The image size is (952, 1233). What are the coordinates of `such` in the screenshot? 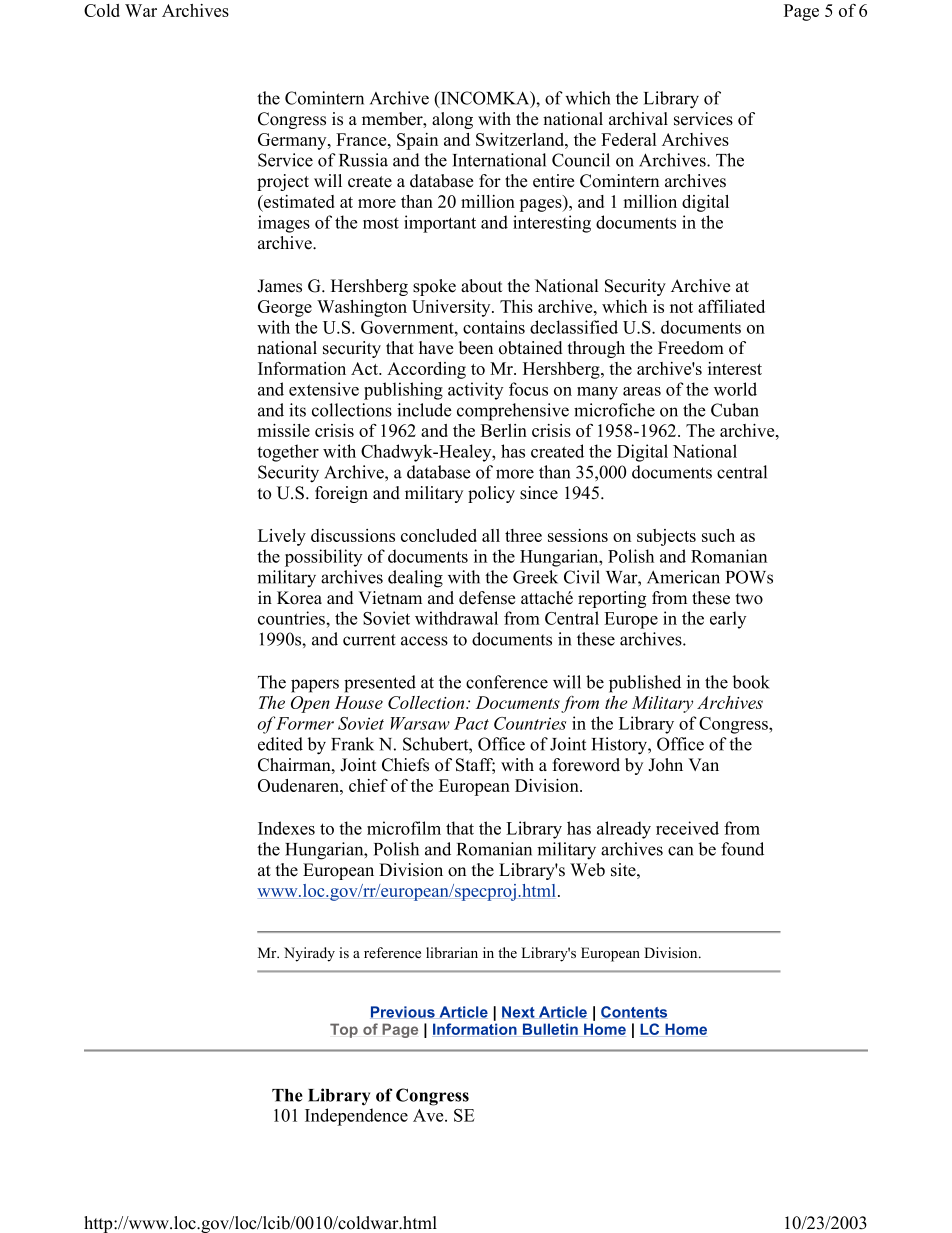 It's located at (718, 535).
